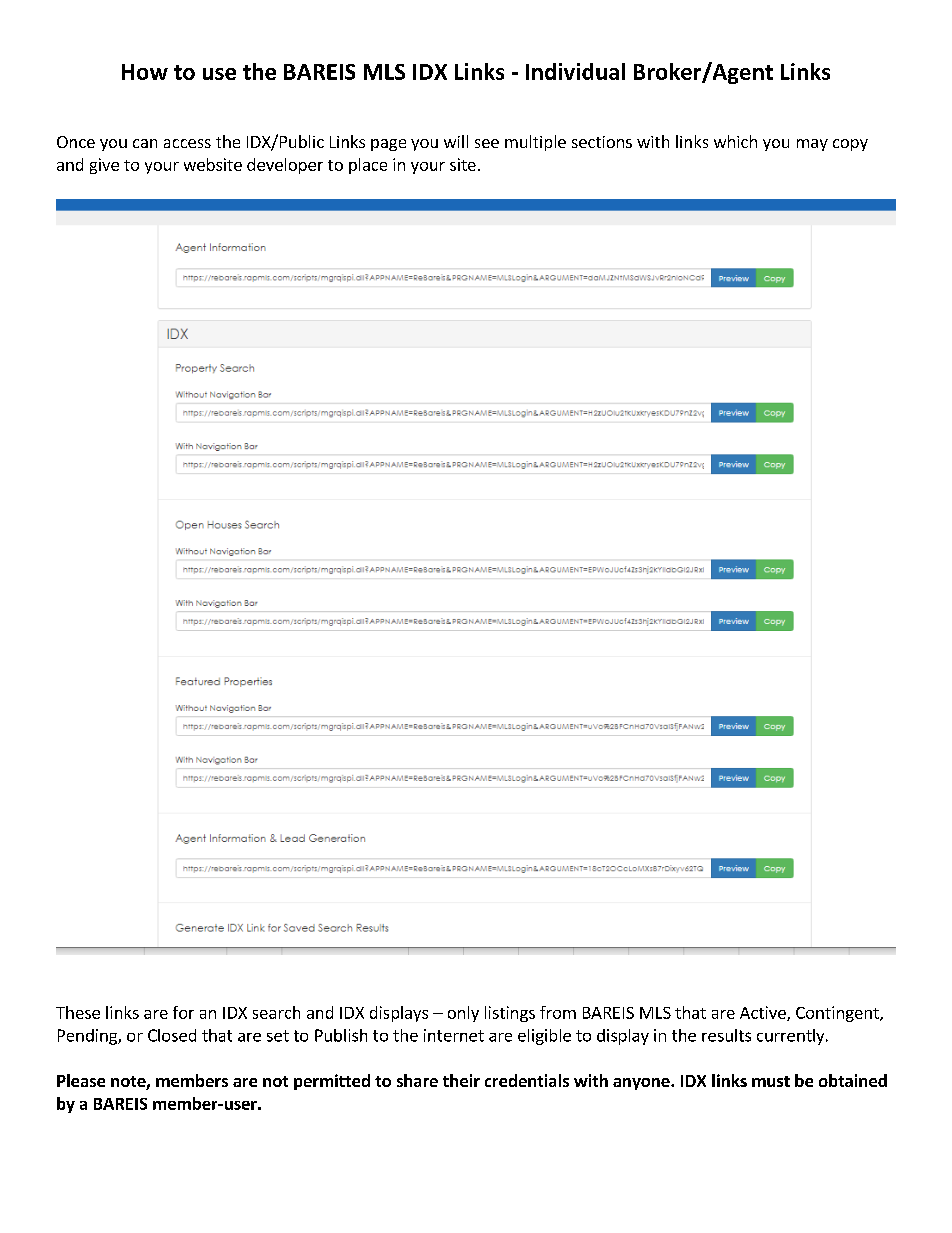  What do you see at coordinates (812, 145) in the screenshot?
I see `may` at bounding box center [812, 145].
